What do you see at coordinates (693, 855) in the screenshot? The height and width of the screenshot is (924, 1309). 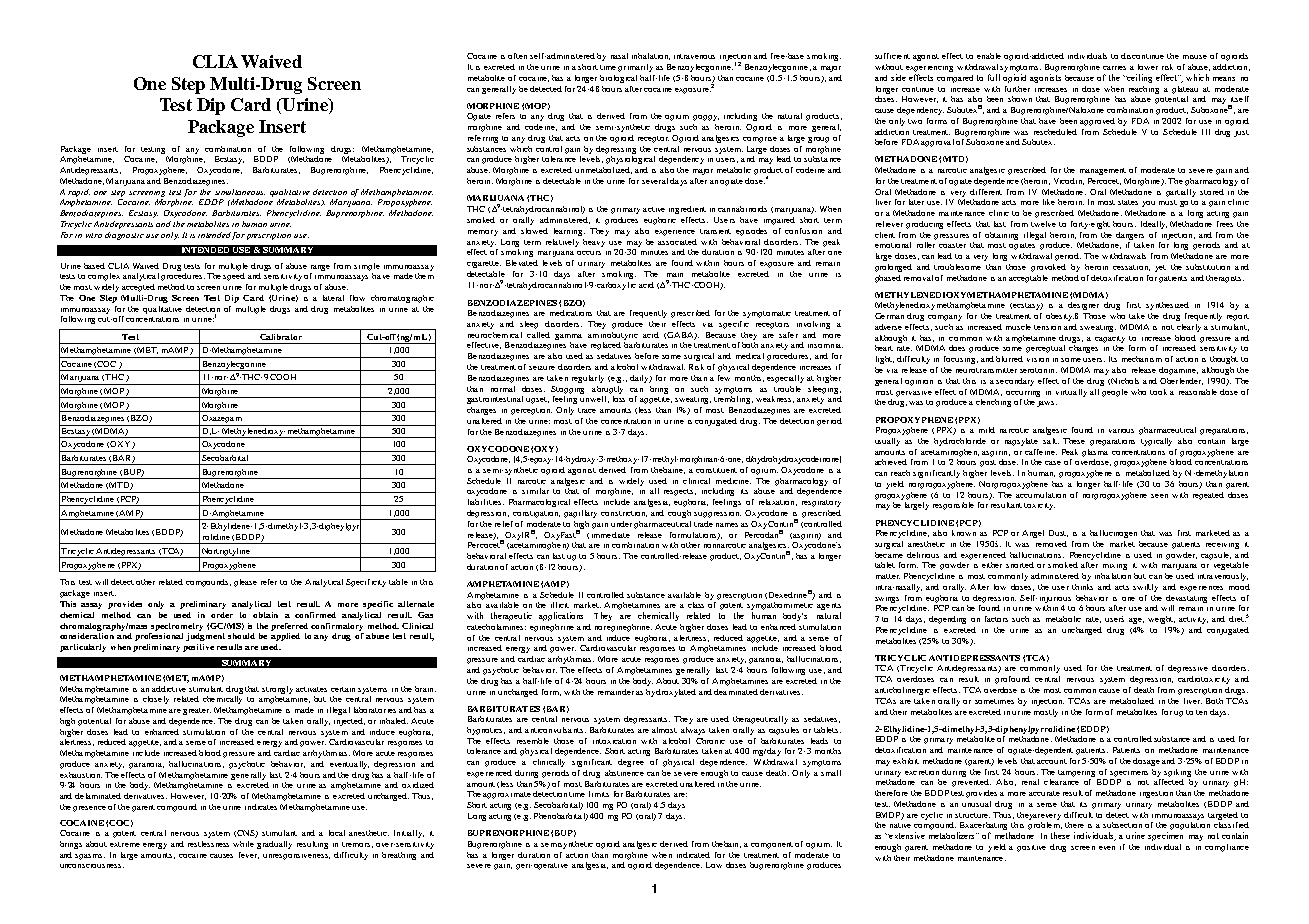 I see `indicated` at bounding box center [693, 855].
